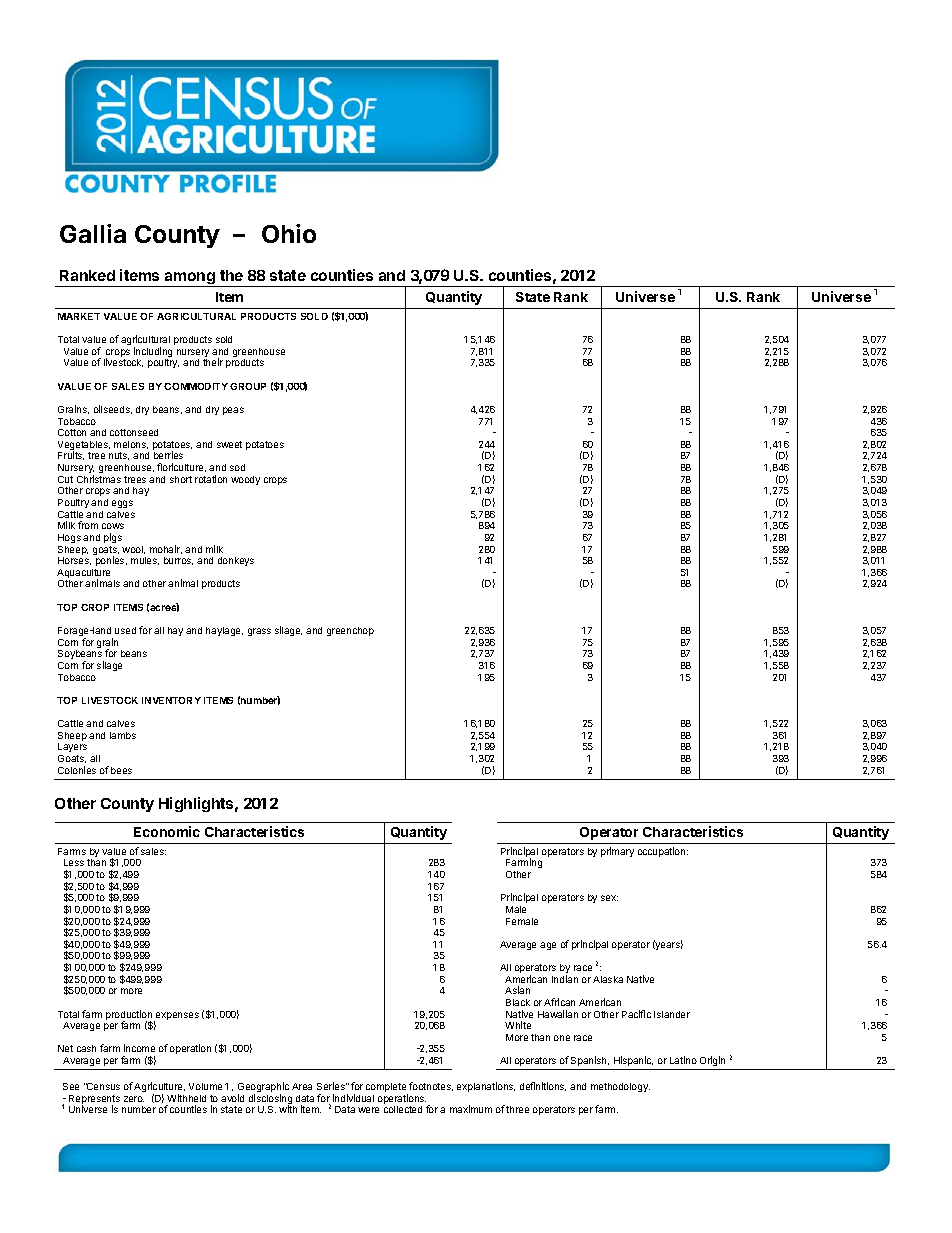 Image resolution: width=952 pixels, height=1233 pixels. What do you see at coordinates (167, 831) in the screenshot?
I see `Economic` at bounding box center [167, 831].
